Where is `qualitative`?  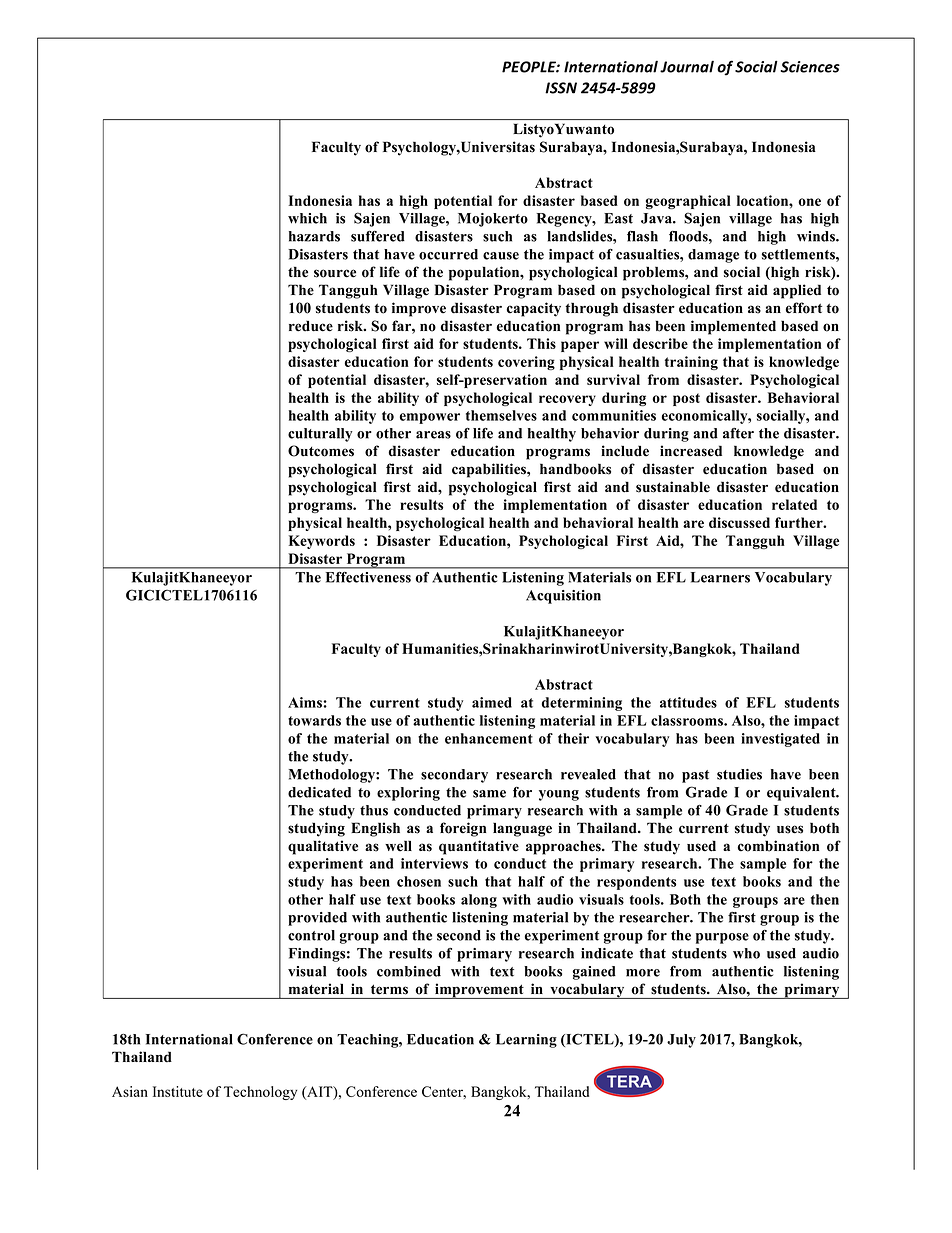
qualitative is located at coordinates (323, 847).
